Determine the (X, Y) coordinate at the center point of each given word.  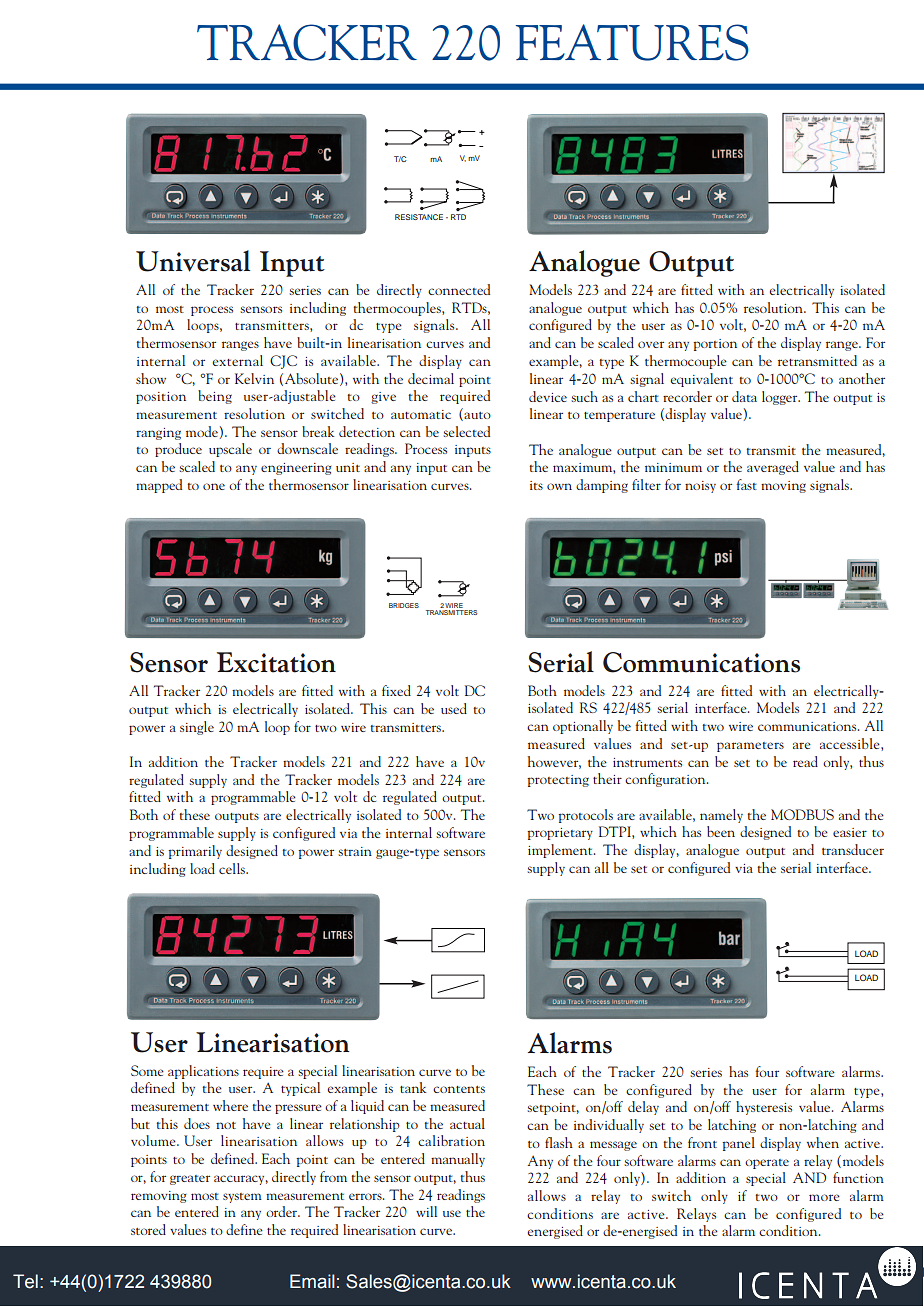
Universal (193, 261)
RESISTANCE (419, 217)
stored (148, 1229)
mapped (159, 486)
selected (466, 431)
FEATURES (632, 42)
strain (355, 851)
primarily (195, 852)
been (721, 831)
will (426, 1211)
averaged (773, 468)
